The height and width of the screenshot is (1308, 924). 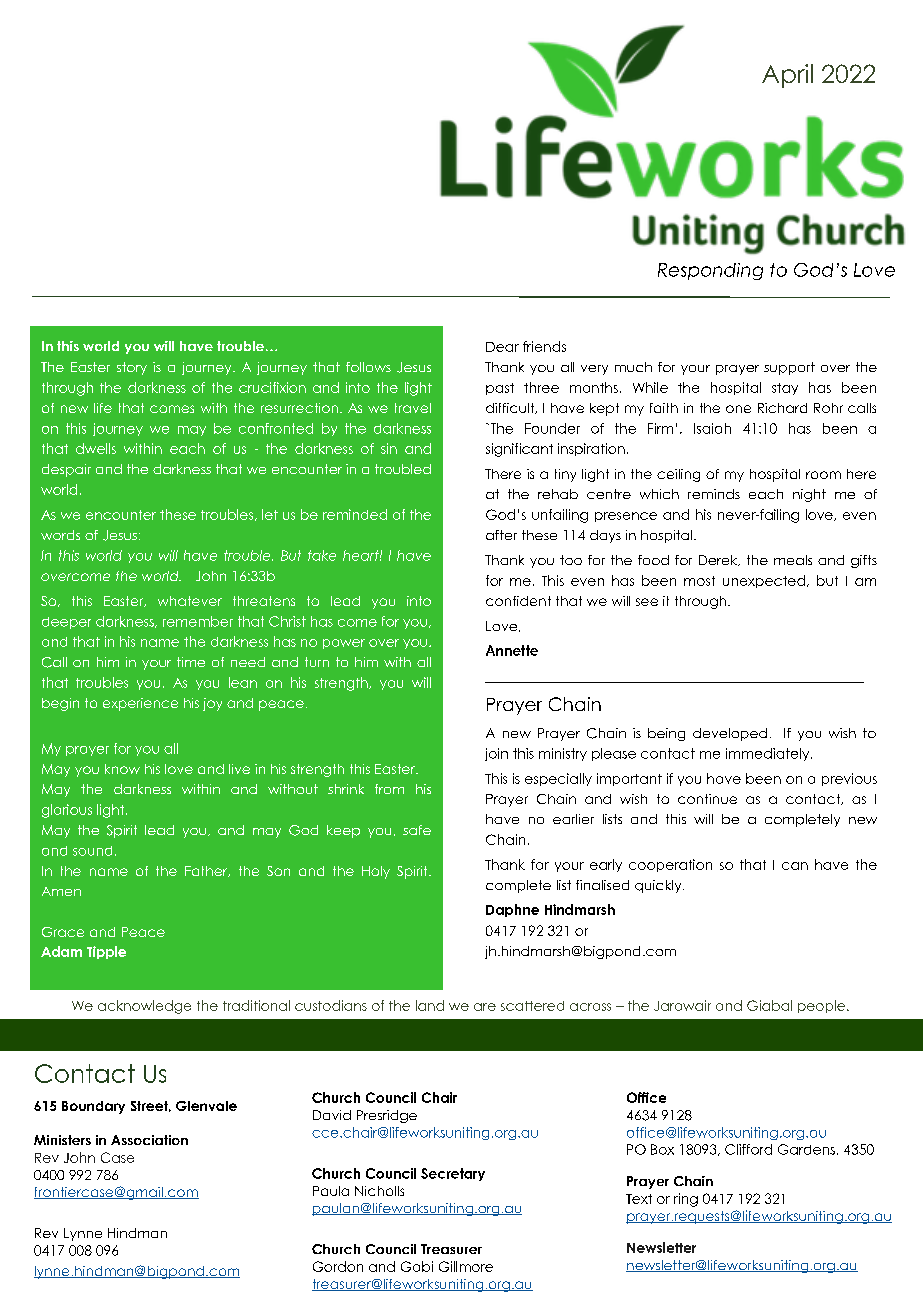 I want to click on people, so click(x=821, y=1006).
